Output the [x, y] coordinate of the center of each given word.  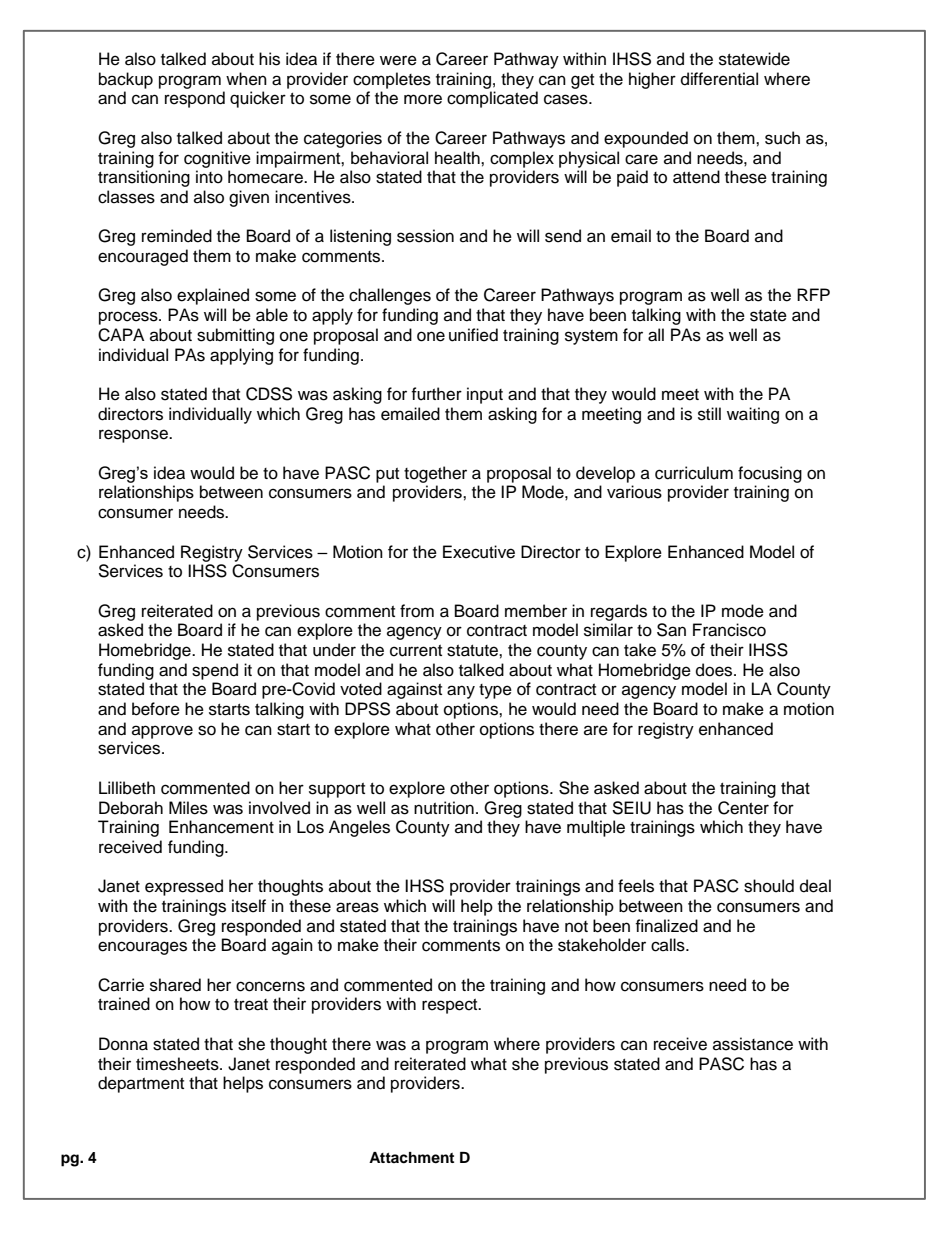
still [709, 414]
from [417, 611]
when [246, 79]
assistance [753, 1044]
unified [473, 335]
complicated [492, 99]
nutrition [444, 808]
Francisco [729, 630]
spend [215, 671]
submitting [235, 336]
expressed [184, 887]
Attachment [411, 1158]
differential [719, 79]
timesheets [178, 1064]
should [769, 886]
